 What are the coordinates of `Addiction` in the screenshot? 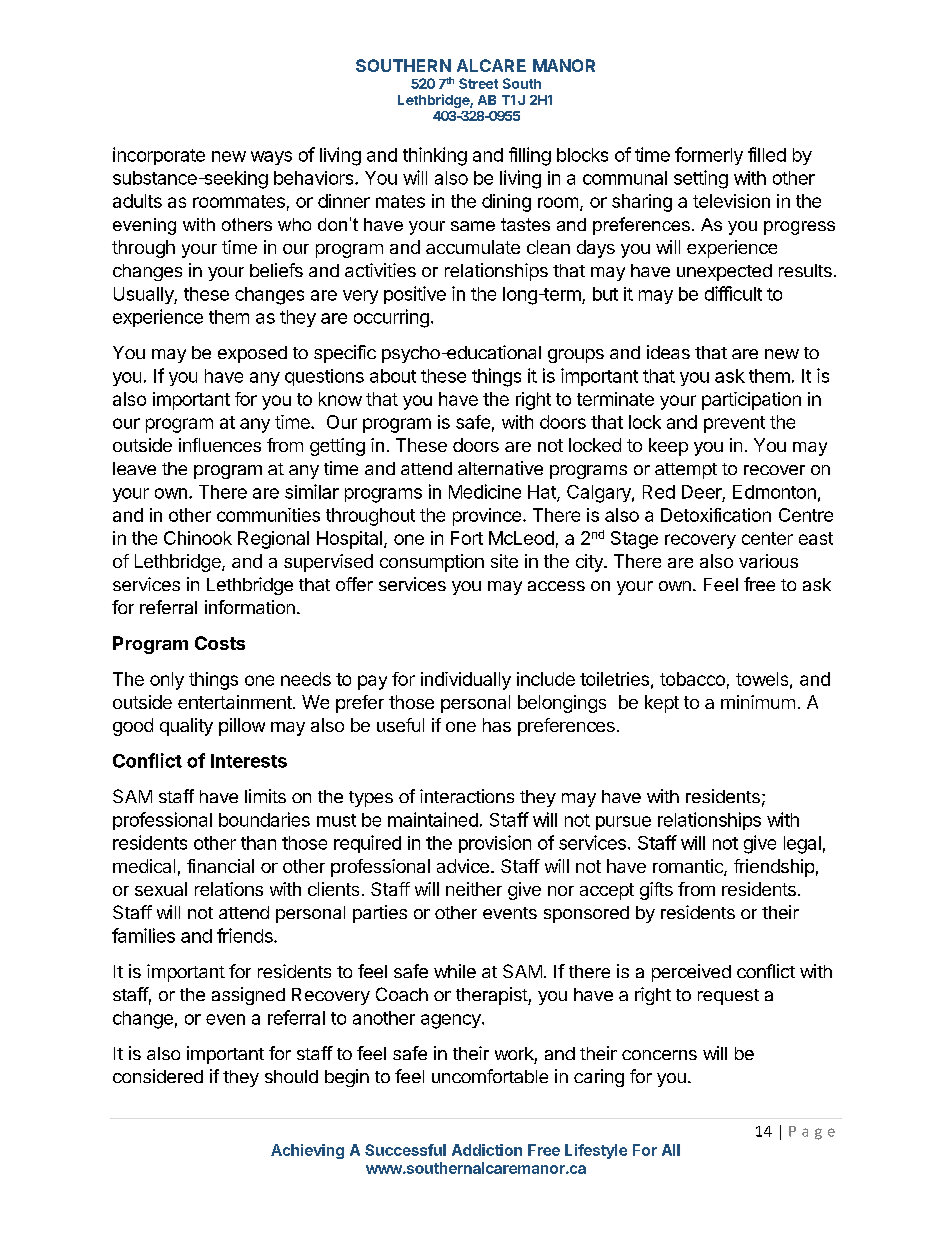 It's located at (487, 1150).
